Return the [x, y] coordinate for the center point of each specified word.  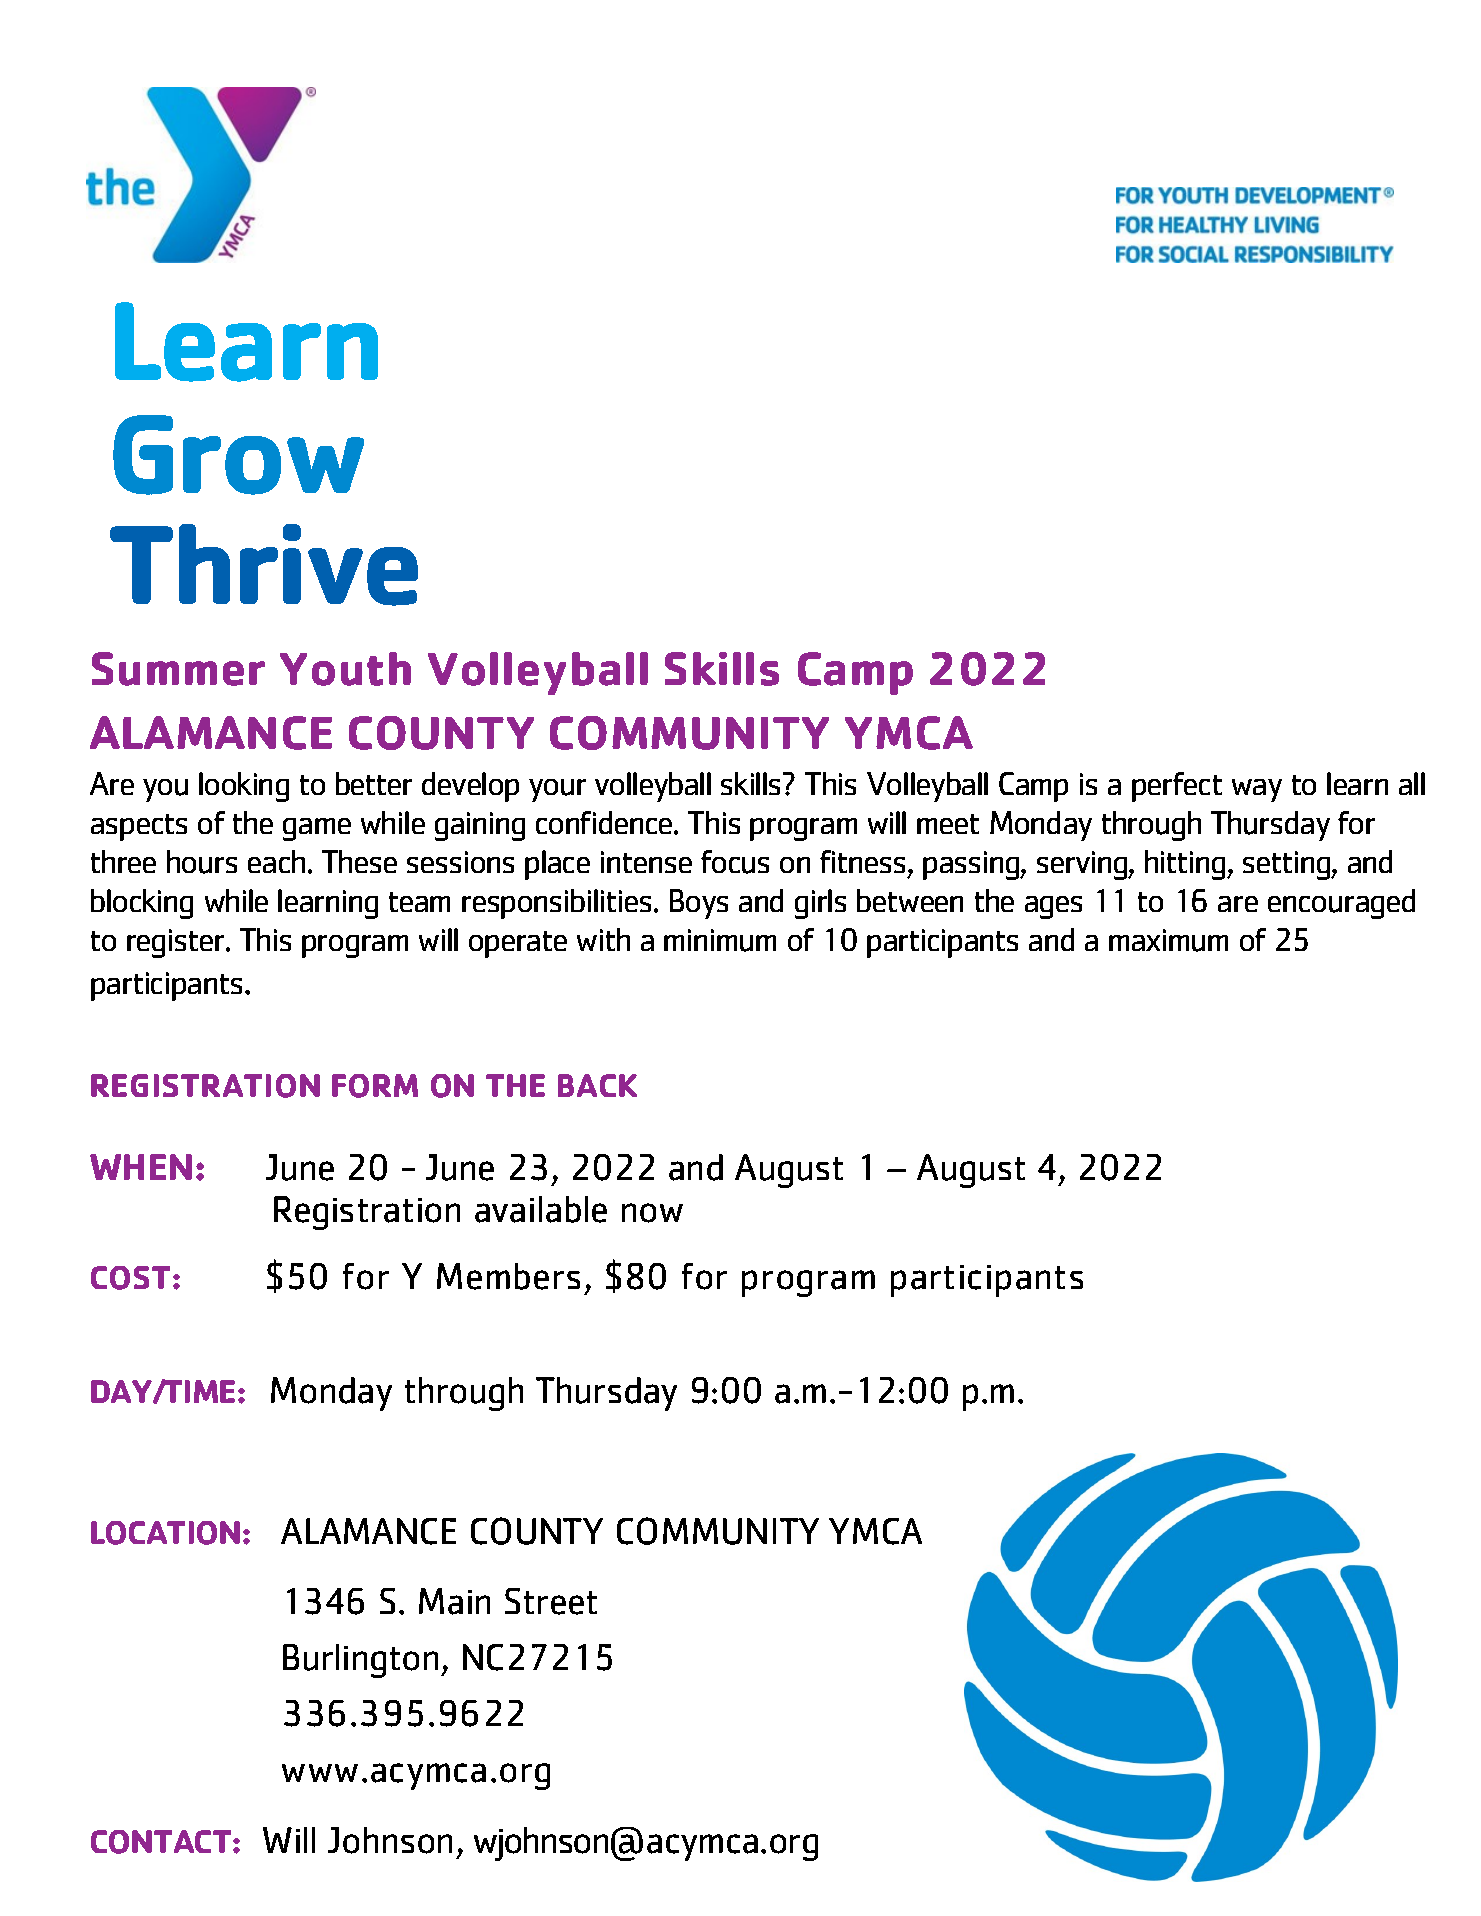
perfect [1177, 787]
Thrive [264, 565]
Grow [238, 455]
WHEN [141, 1167]
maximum [1168, 940]
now [652, 1213]
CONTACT [162, 1842]
